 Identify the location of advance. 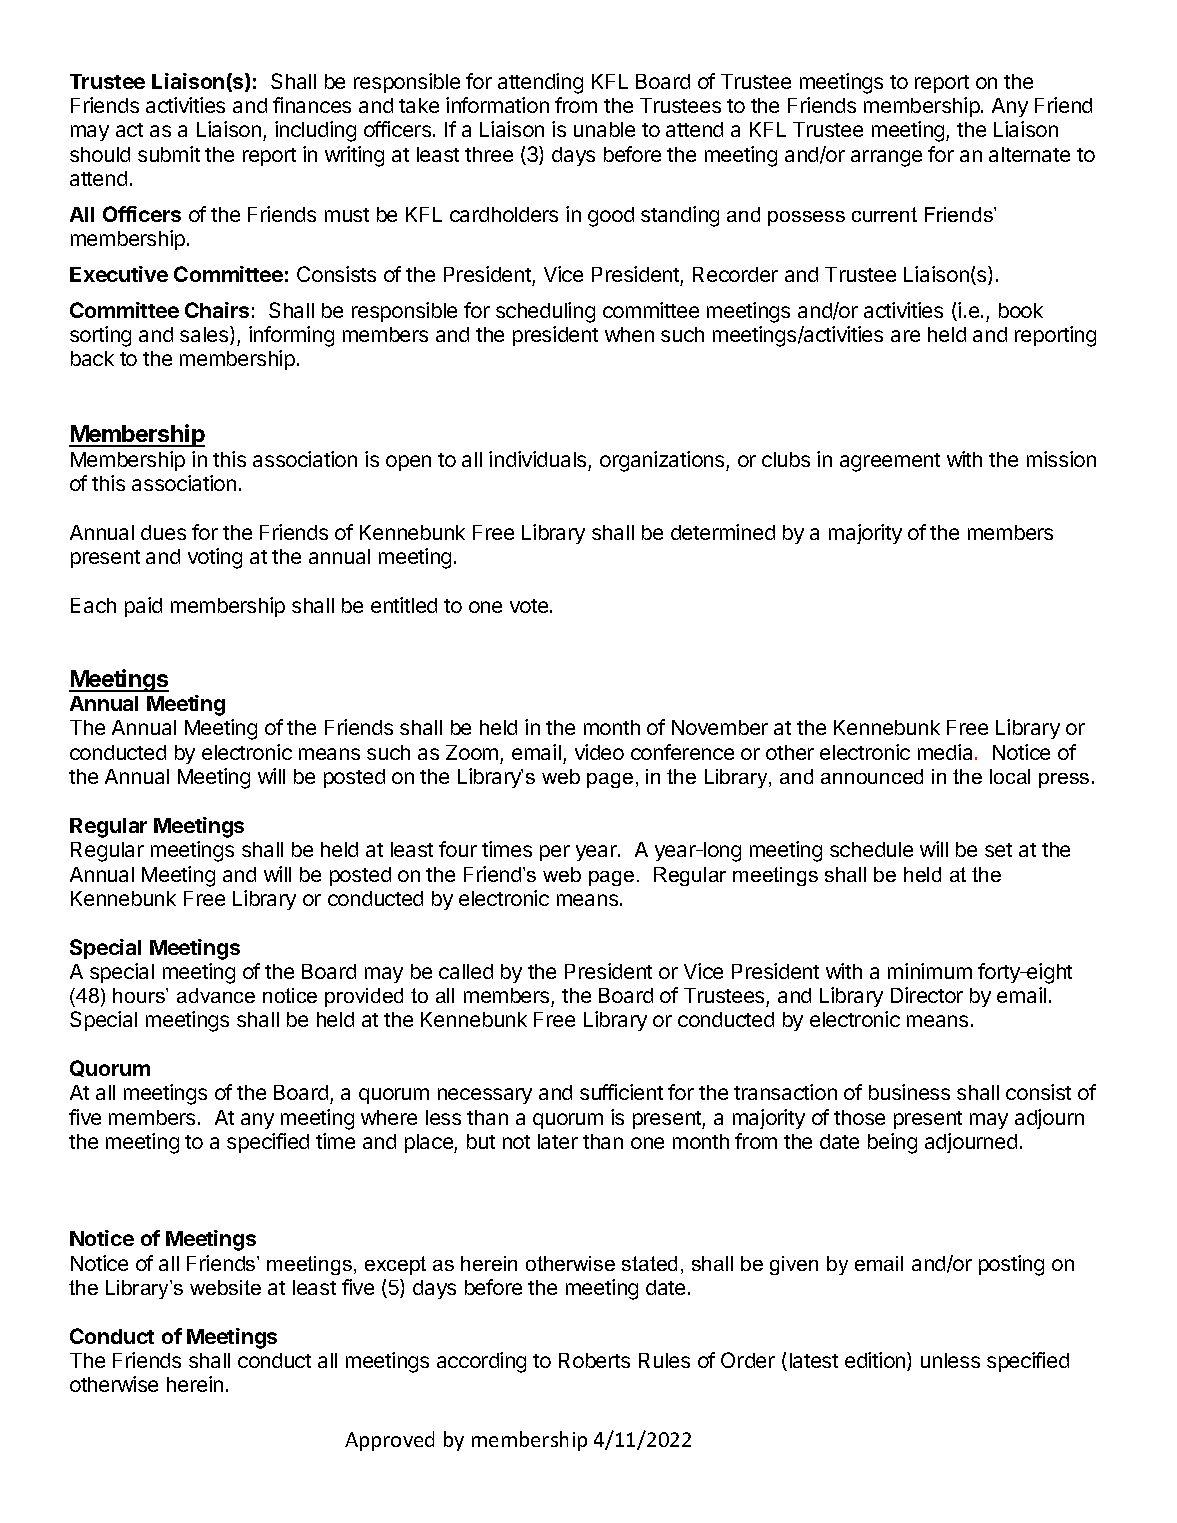
(216, 995).
